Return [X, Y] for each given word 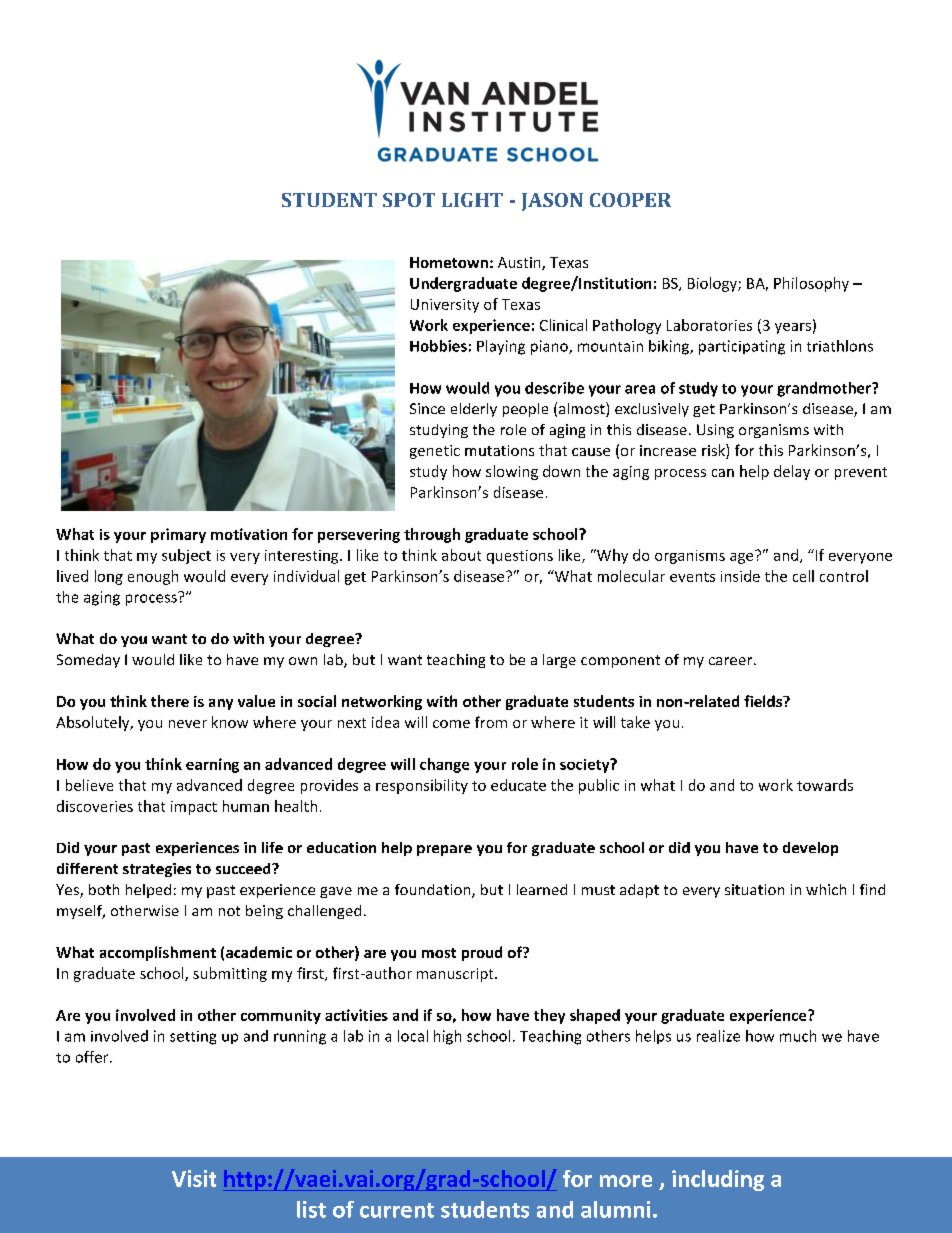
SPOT [409, 200]
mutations [499, 450]
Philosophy [811, 284]
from [491, 722]
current [397, 1210]
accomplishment [158, 953]
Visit [194, 1178]
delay [792, 472]
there [170, 701]
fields [764, 701]
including [718, 1180]
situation [754, 889]
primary [178, 535]
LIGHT [472, 200]
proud [482, 953]
